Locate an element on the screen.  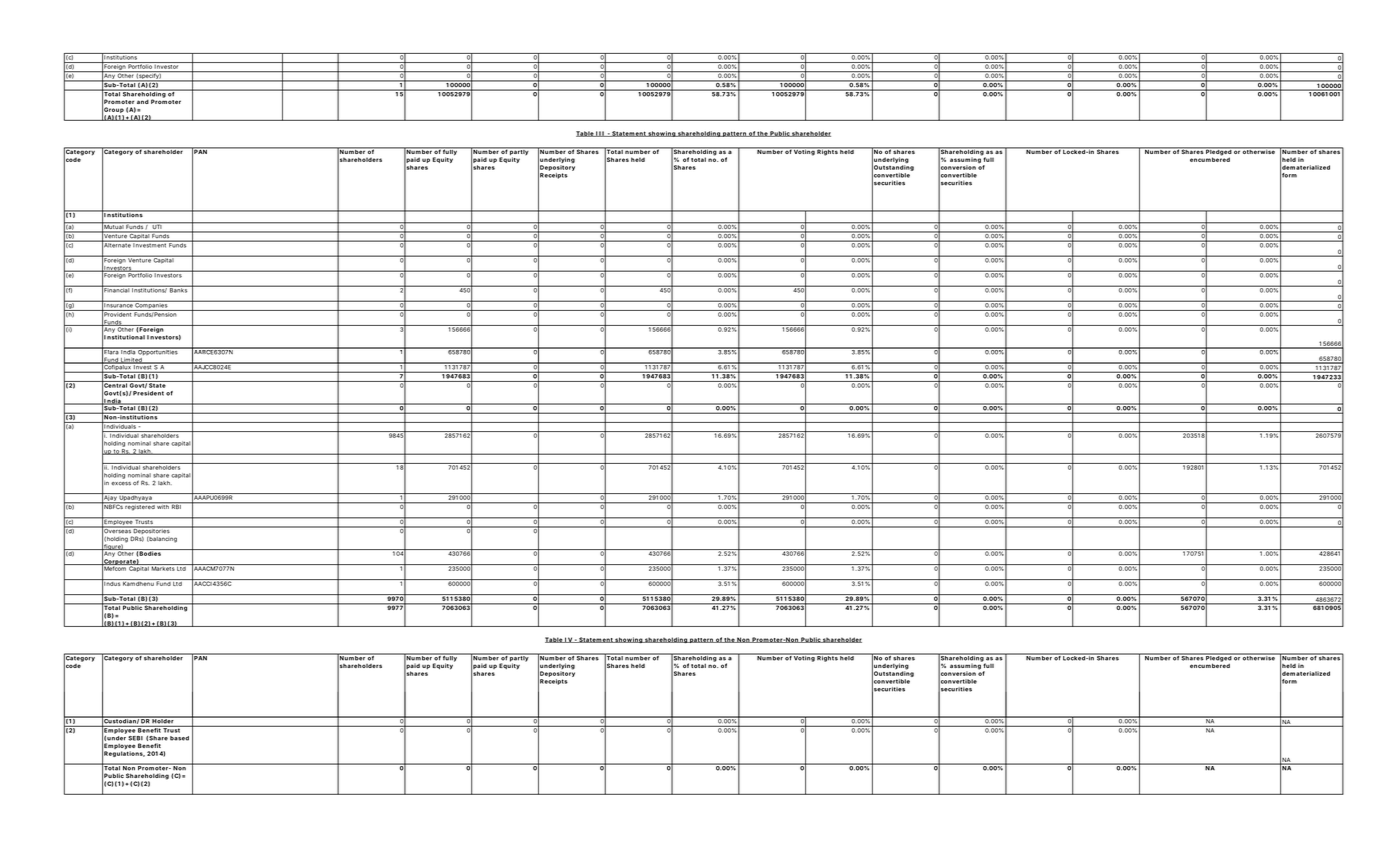
Markets is located at coordinates (163, 567).
